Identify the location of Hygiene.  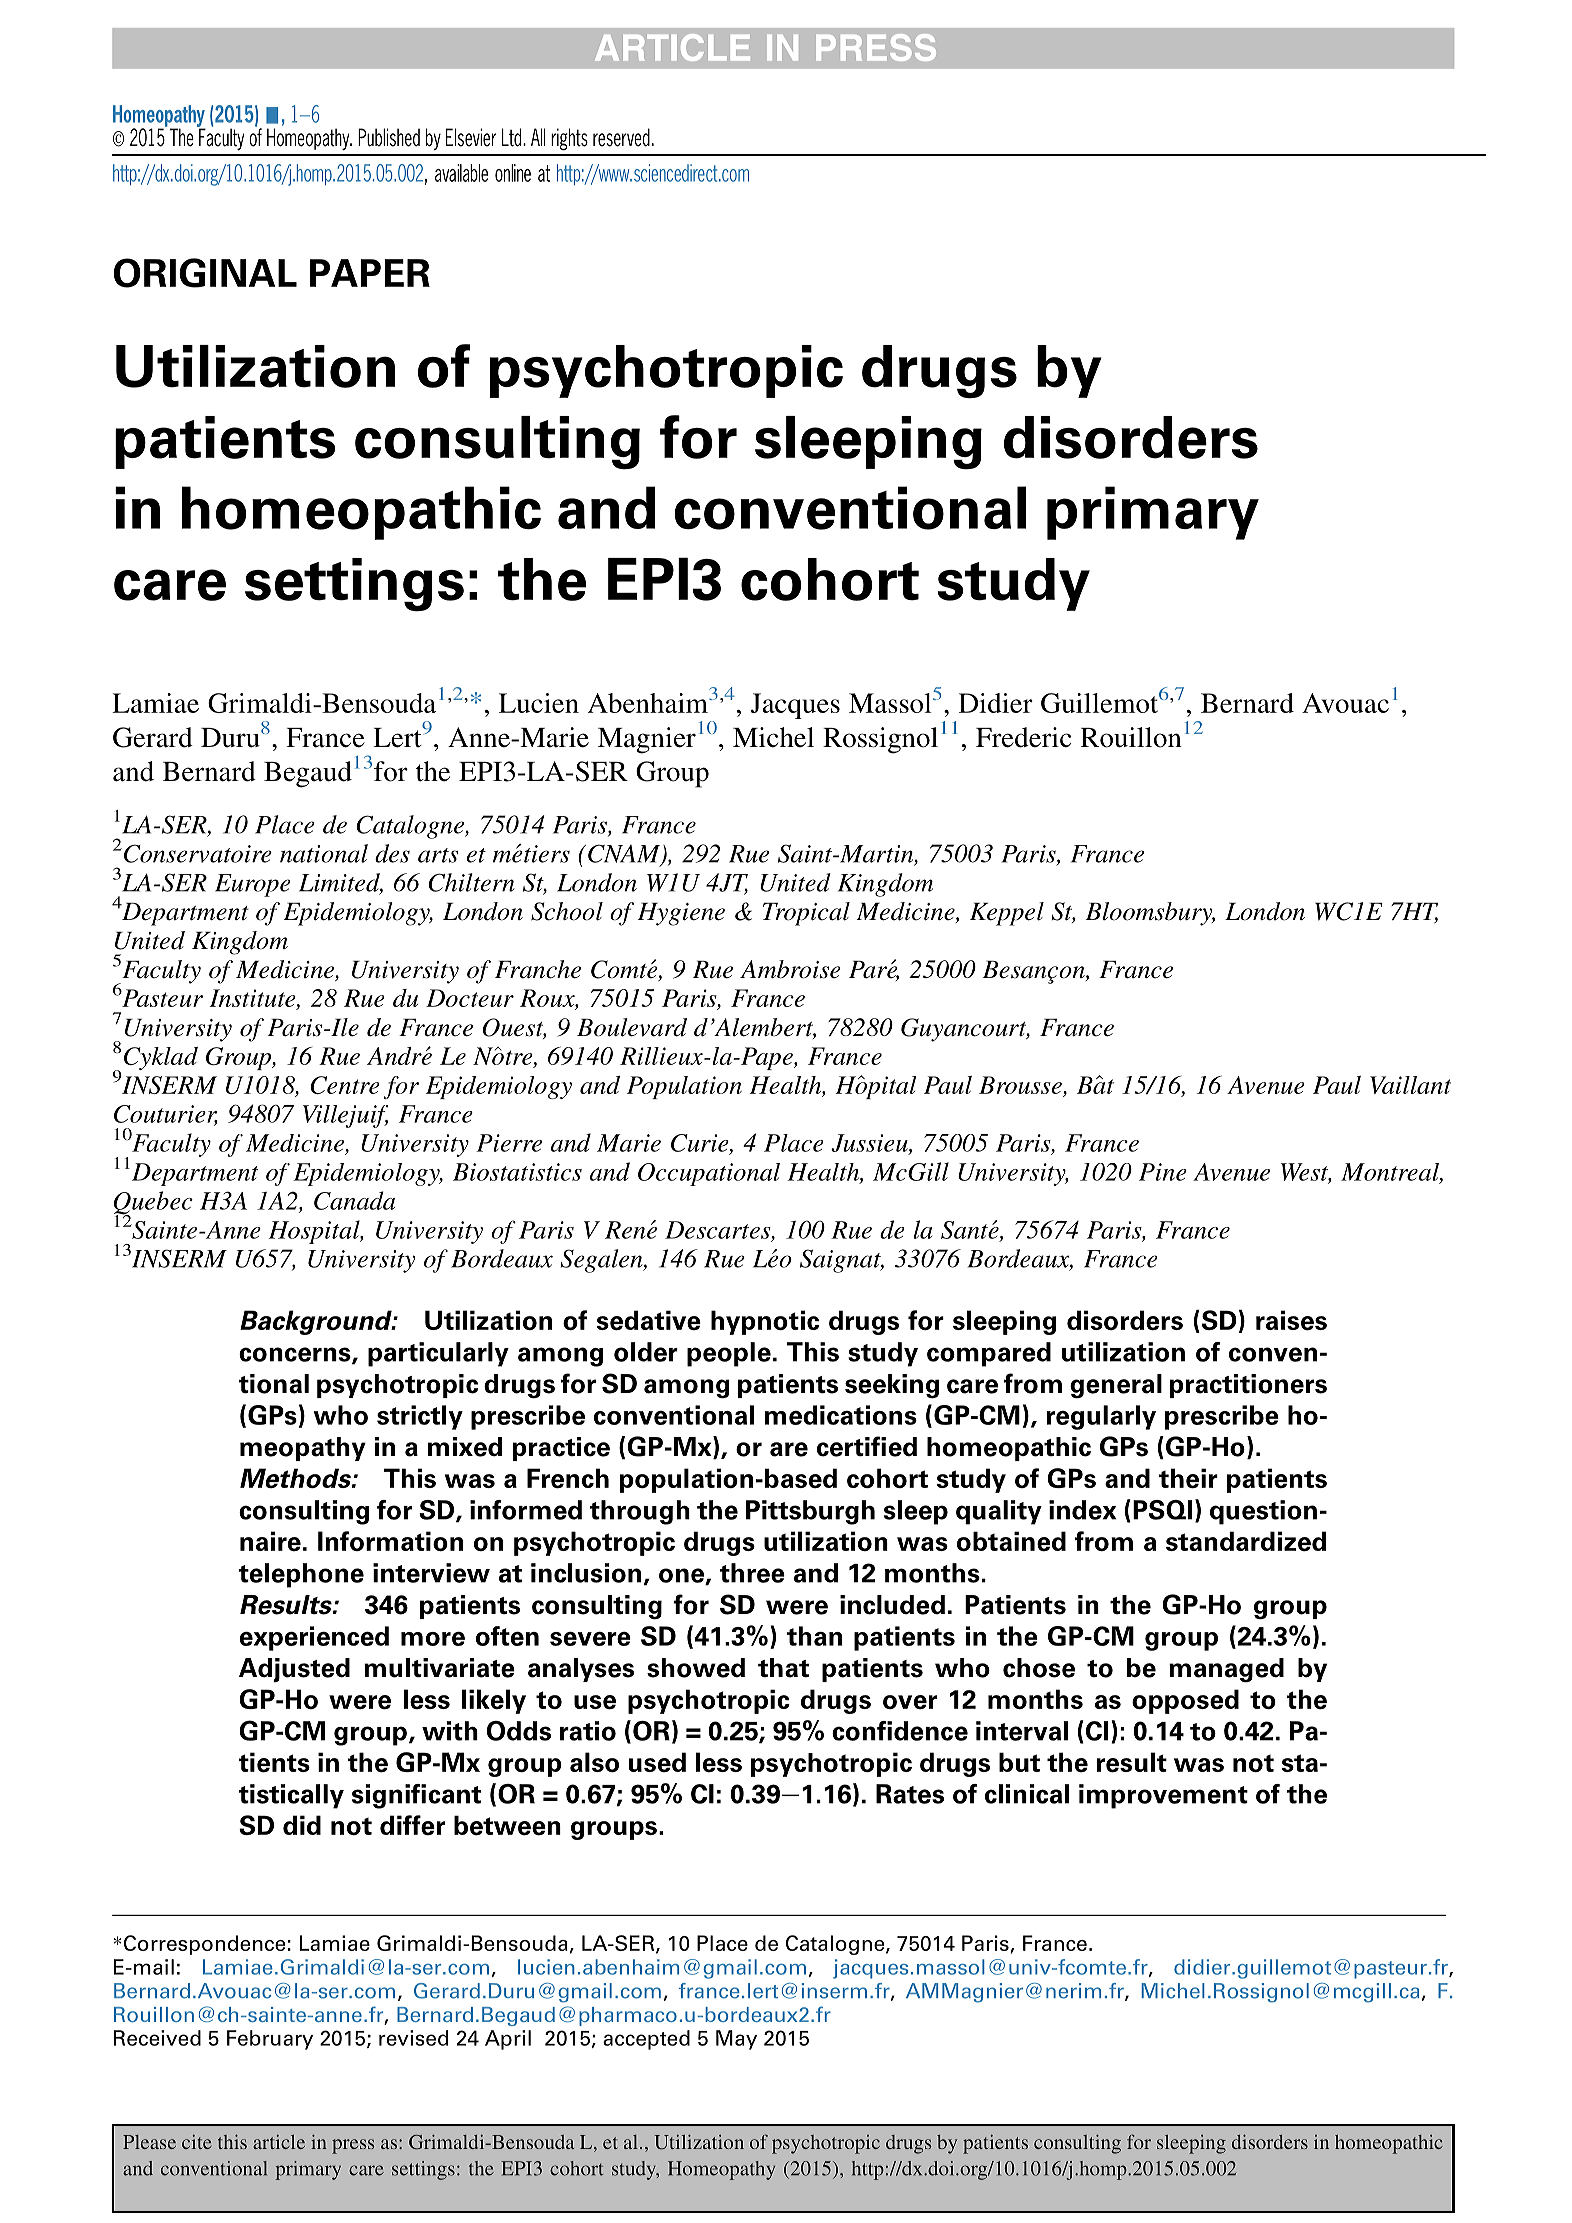
(681, 914).
